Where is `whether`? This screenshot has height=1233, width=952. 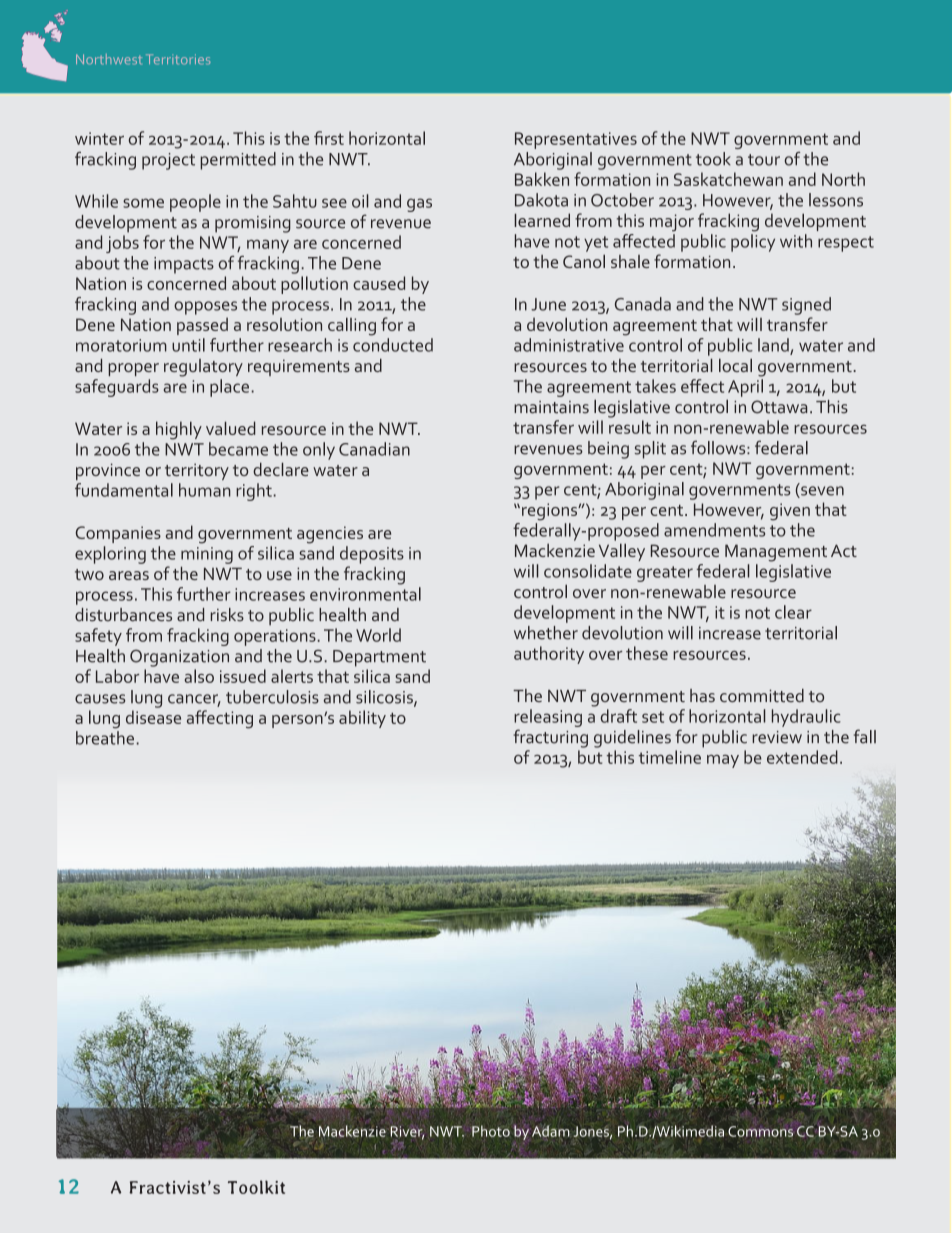
whether is located at coordinates (546, 633).
